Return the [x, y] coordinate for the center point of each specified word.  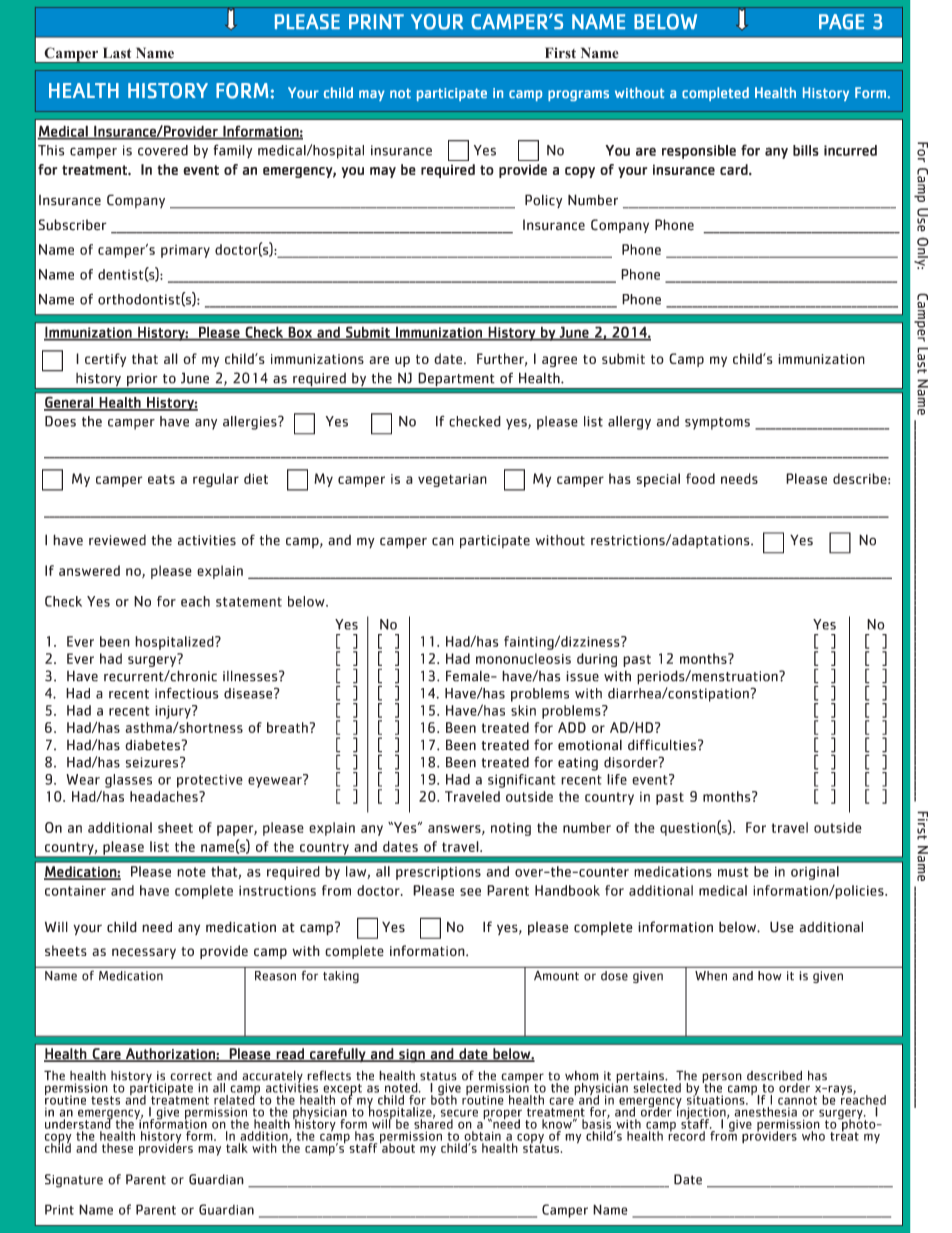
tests [105, 1100]
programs [578, 95]
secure [459, 1113]
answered [89, 570]
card [735, 169]
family [232, 151]
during [597, 660]
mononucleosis [523, 658]
